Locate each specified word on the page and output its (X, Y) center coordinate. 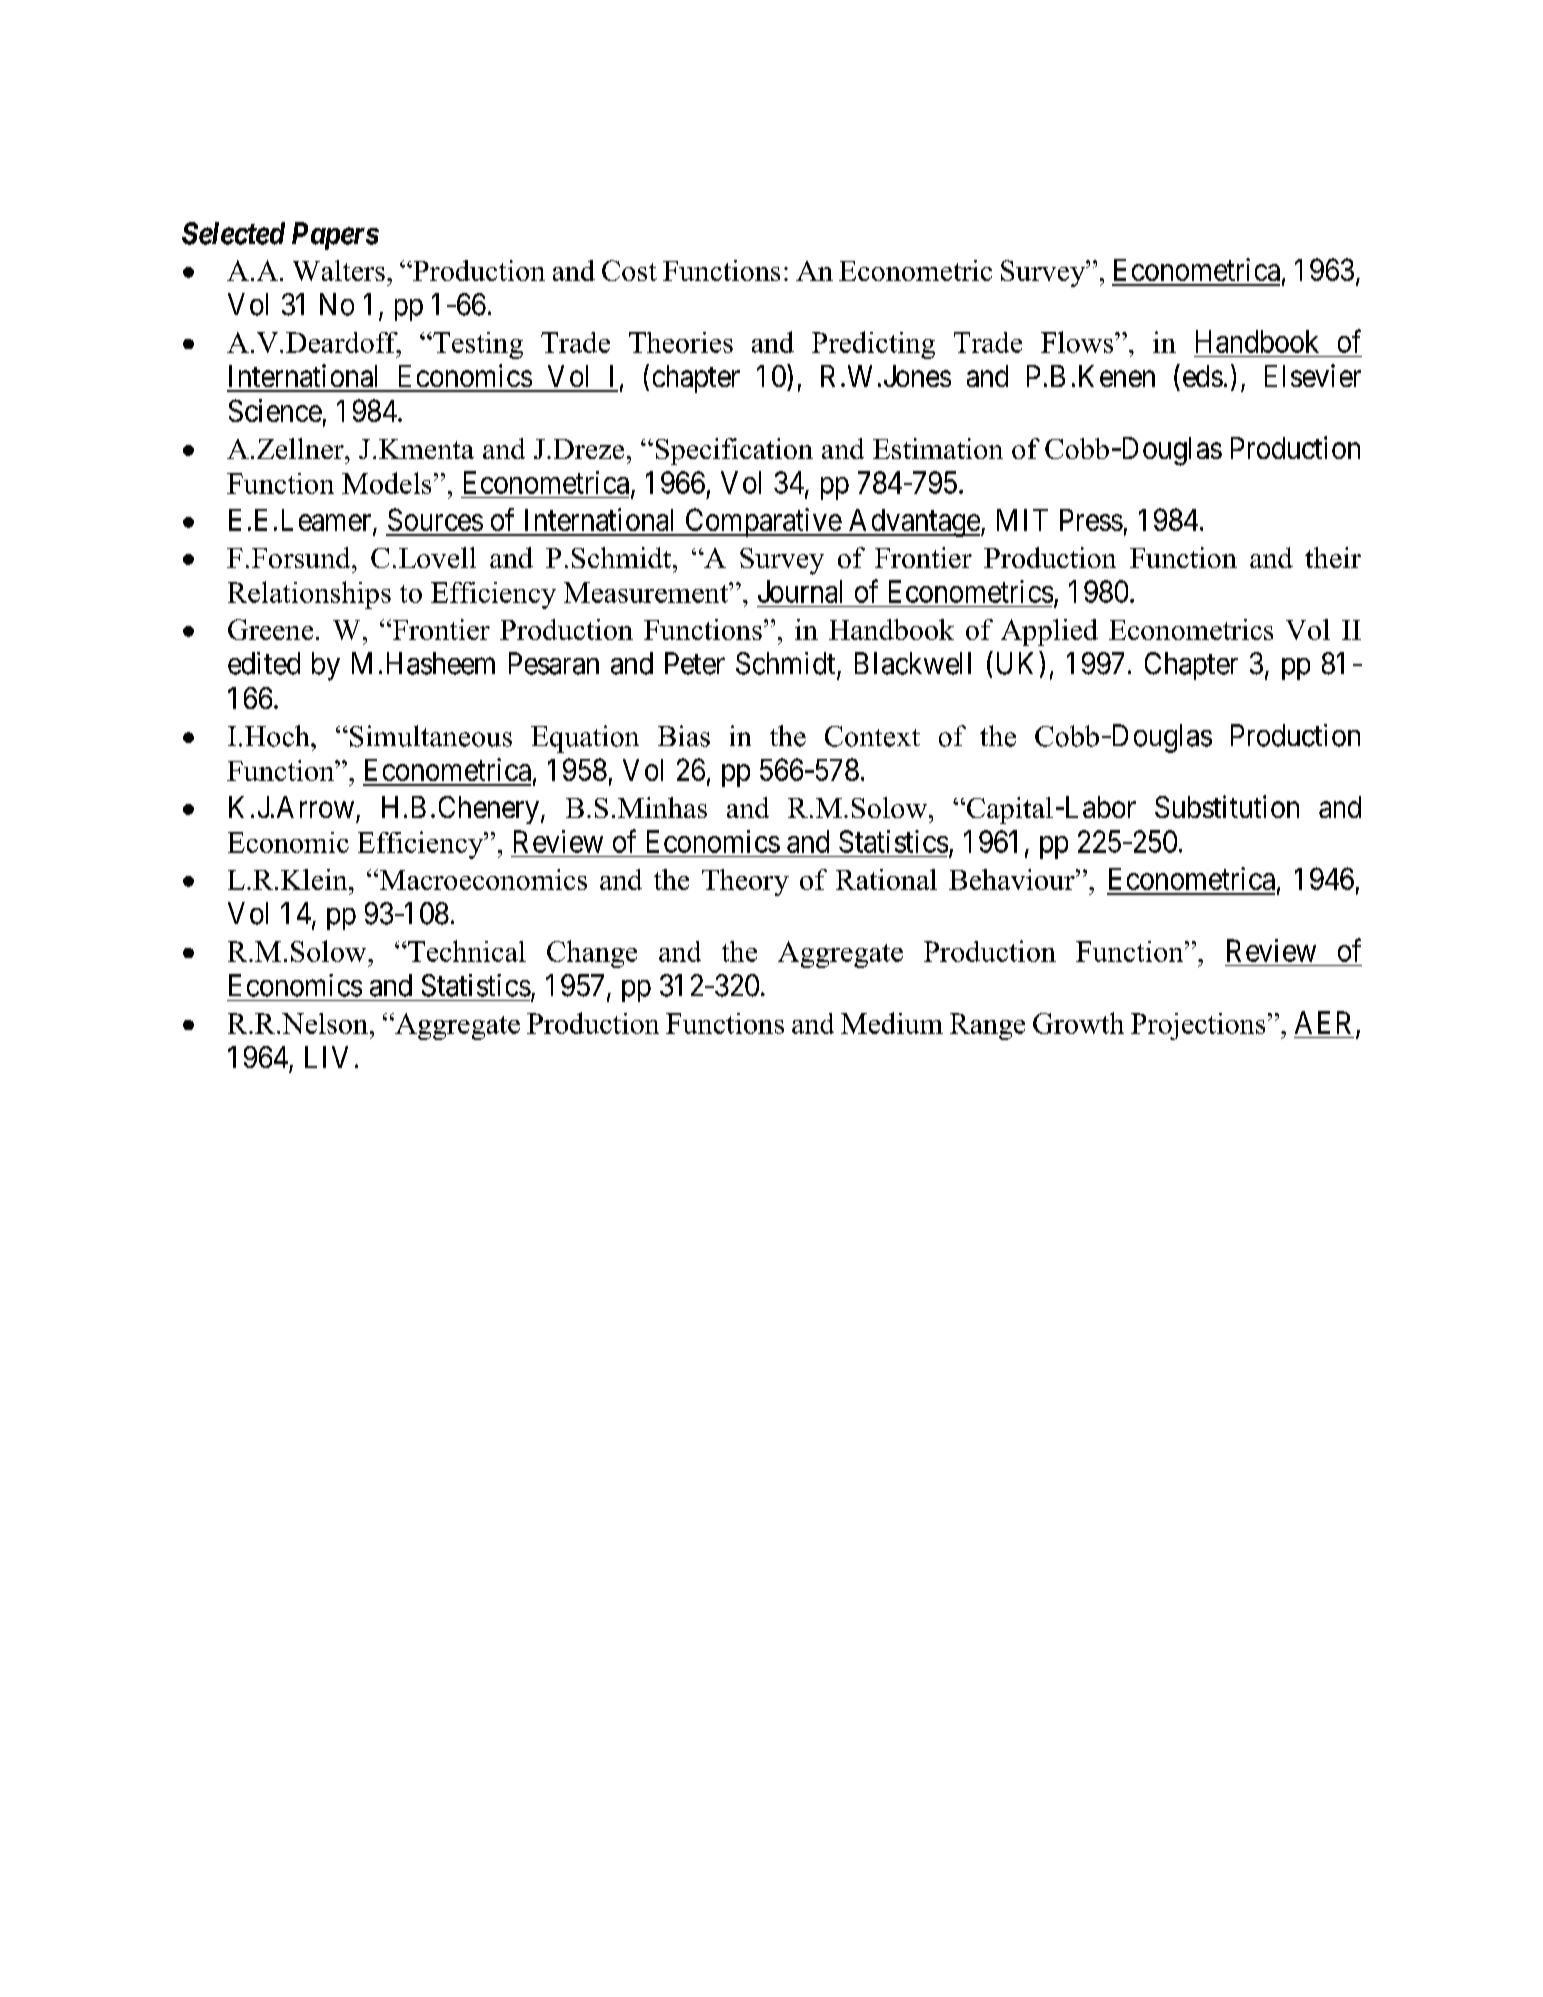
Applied (1049, 632)
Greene (270, 629)
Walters (339, 270)
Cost (629, 270)
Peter (695, 663)
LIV (326, 1057)
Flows (1078, 342)
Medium (892, 1023)
